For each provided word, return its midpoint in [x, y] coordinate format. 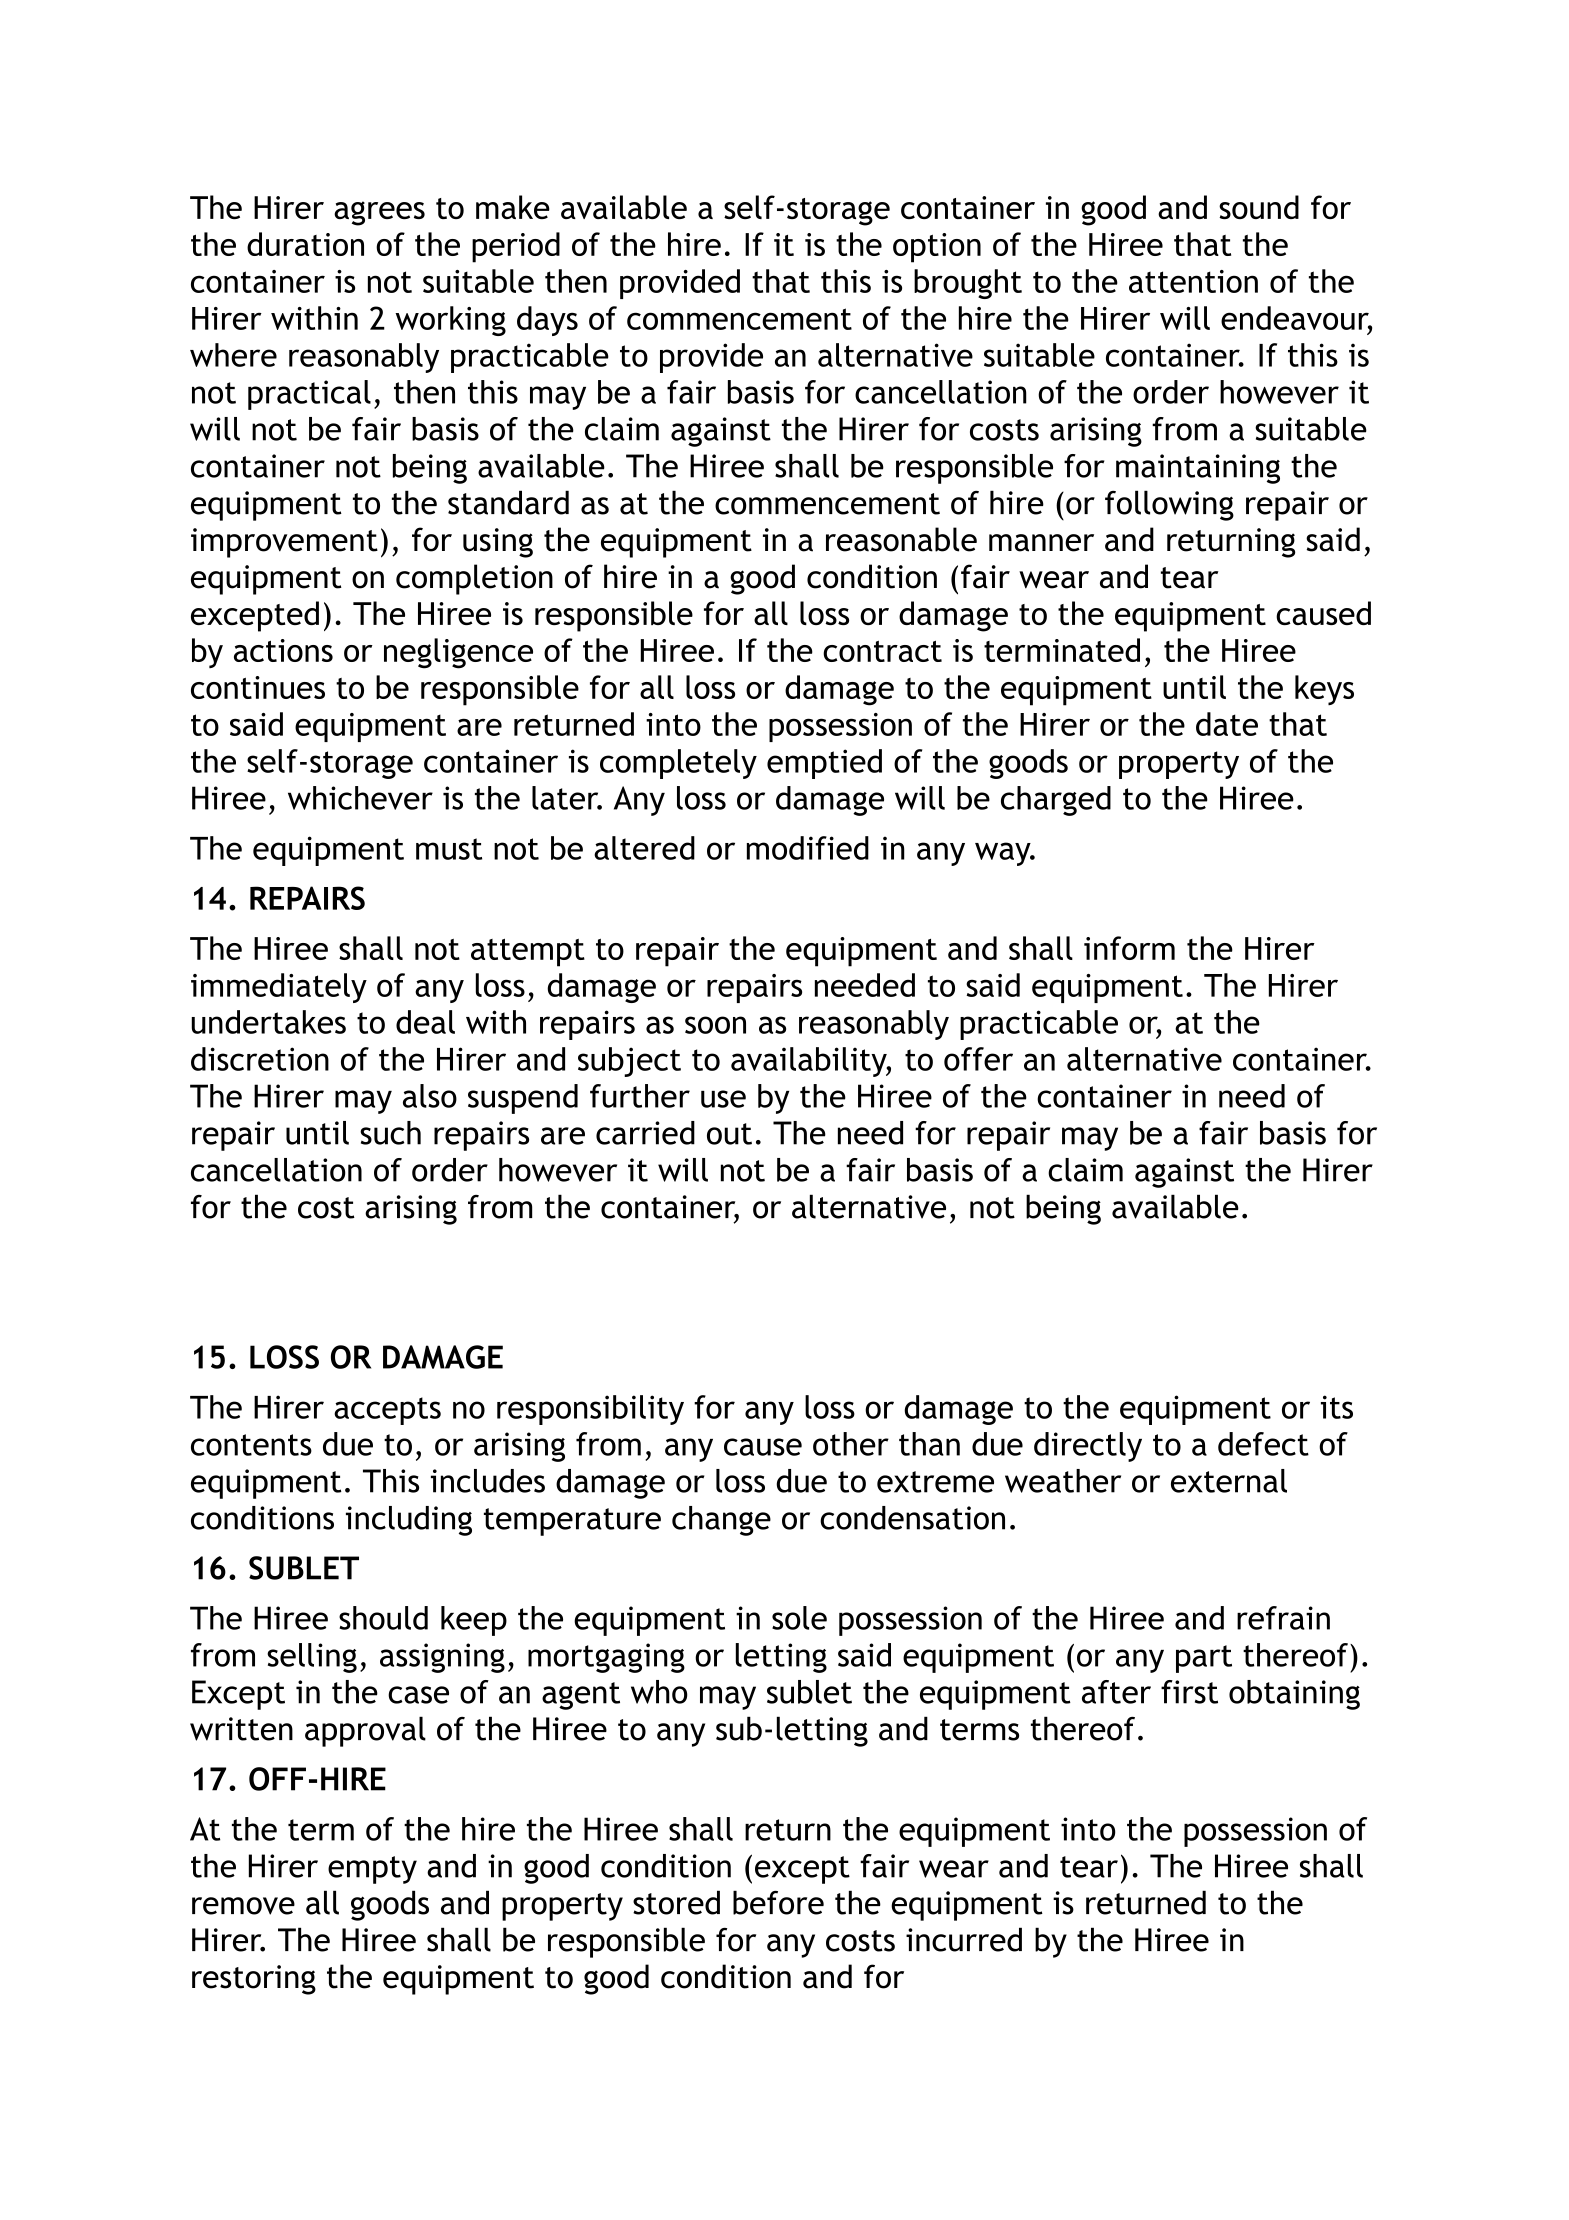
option [937, 248]
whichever [360, 798]
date [1227, 724]
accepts [387, 1411]
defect [1263, 1444]
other [851, 1444]
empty [372, 1870]
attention [1193, 281]
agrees [379, 213]
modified [808, 848]
